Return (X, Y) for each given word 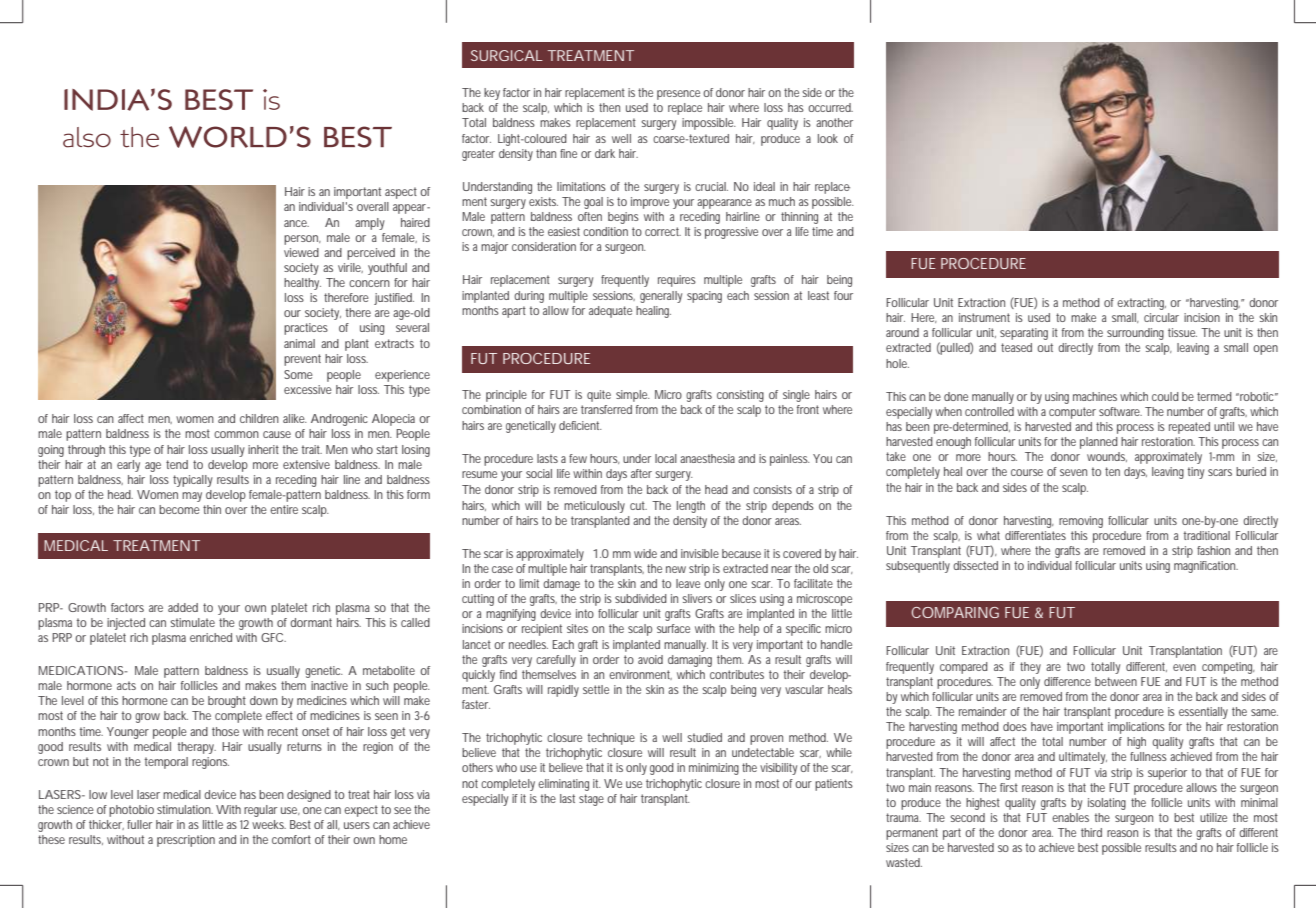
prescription (186, 841)
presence (680, 95)
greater (478, 155)
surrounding (1135, 334)
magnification (1206, 567)
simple (632, 396)
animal (299, 343)
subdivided (641, 598)
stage (593, 800)
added (183, 607)
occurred (830, 107)
